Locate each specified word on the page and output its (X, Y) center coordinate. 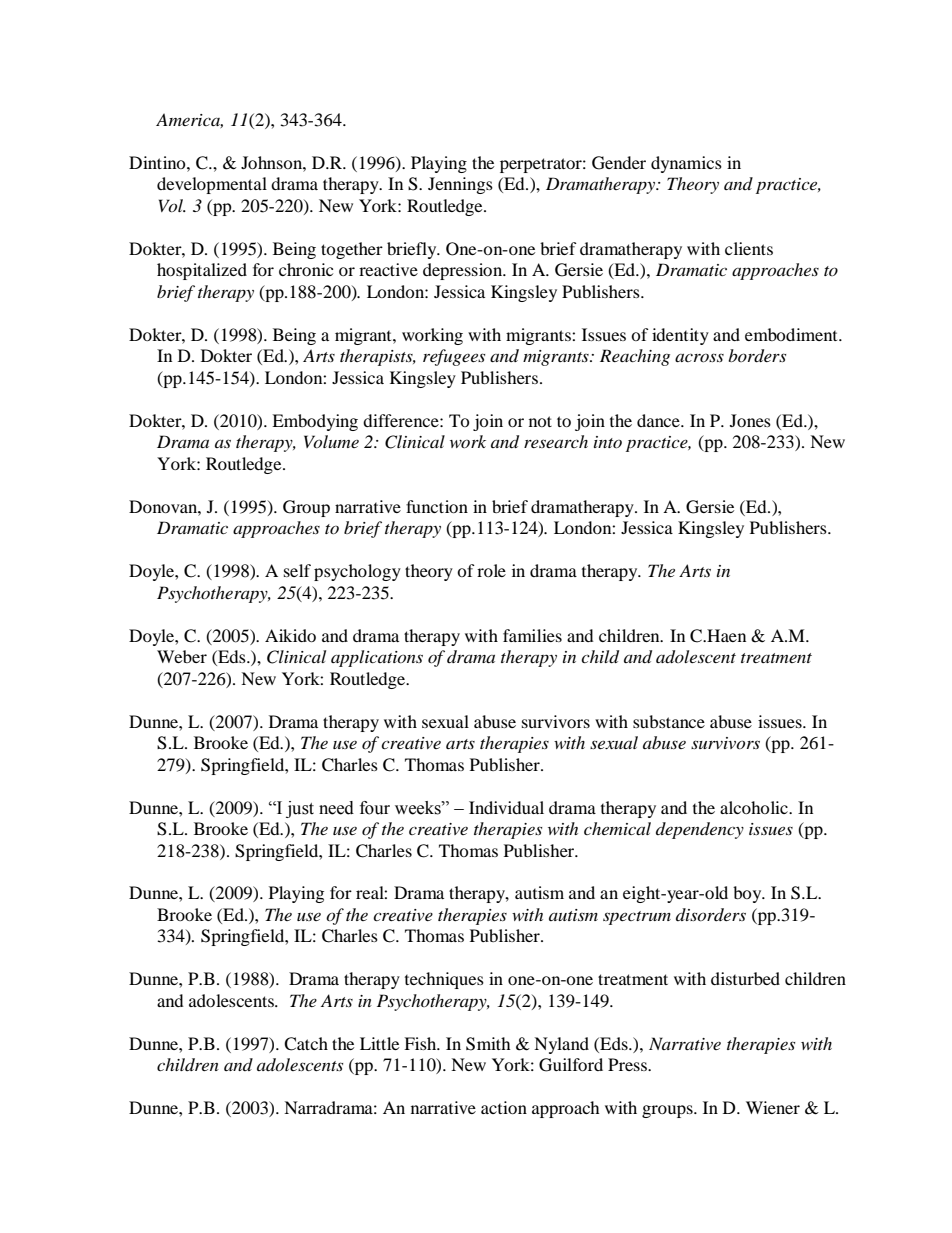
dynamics (686, 164)
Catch (306, 1044)
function (437, 506)
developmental (212, 185)
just (300, 809)
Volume (331, 441)
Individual (506, 807)
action (504, 1107)
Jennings (460, 185)
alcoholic (755, 807)
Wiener (773, 1107)
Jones (750, 420)
